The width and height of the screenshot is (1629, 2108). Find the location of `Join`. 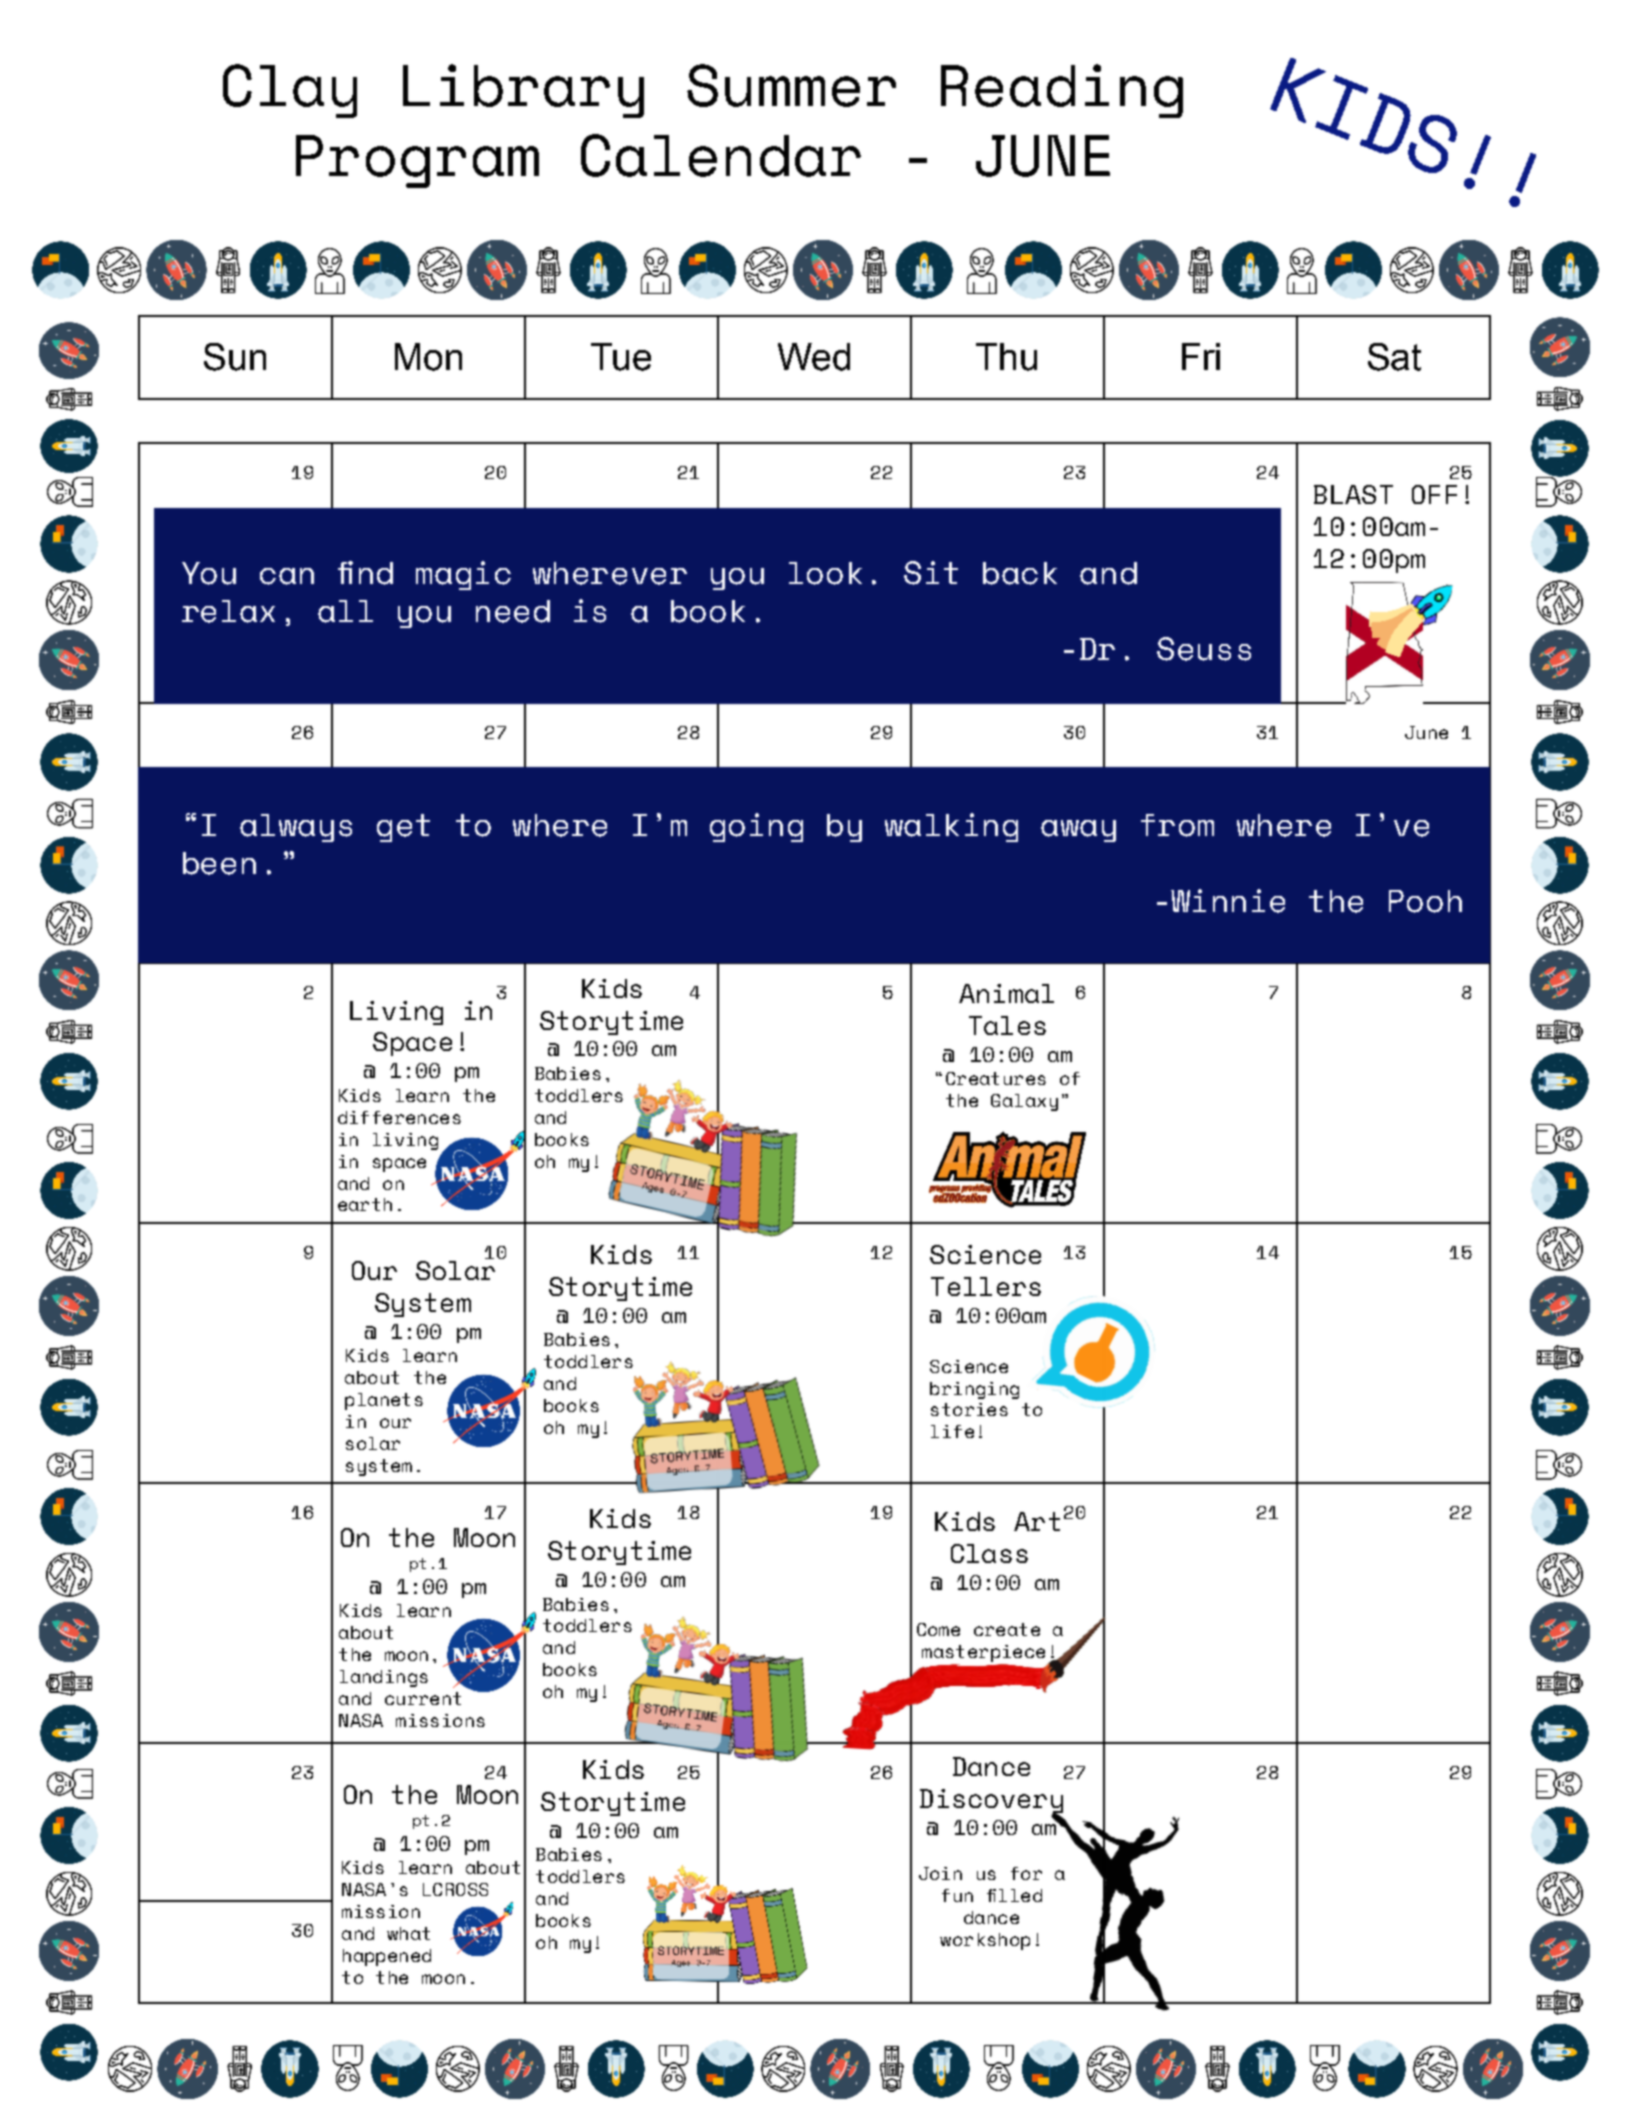

Join is located at coordinates (940, 1873).
